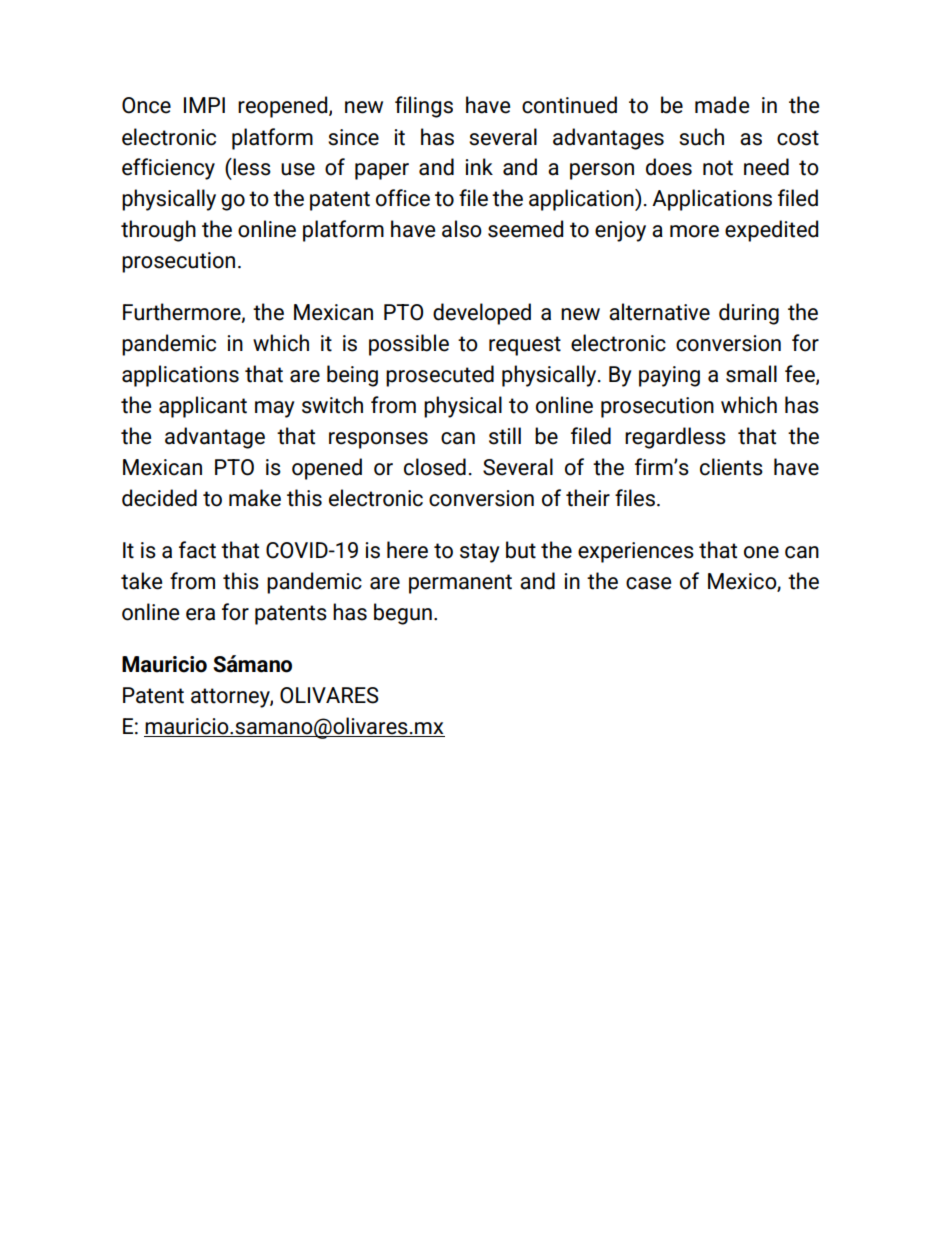 The width and height of the screenshot is (952, 1233). What do you see at coordinates (255, 498) in the screenshot?
I see `make` at bounding box center [255, 498].
